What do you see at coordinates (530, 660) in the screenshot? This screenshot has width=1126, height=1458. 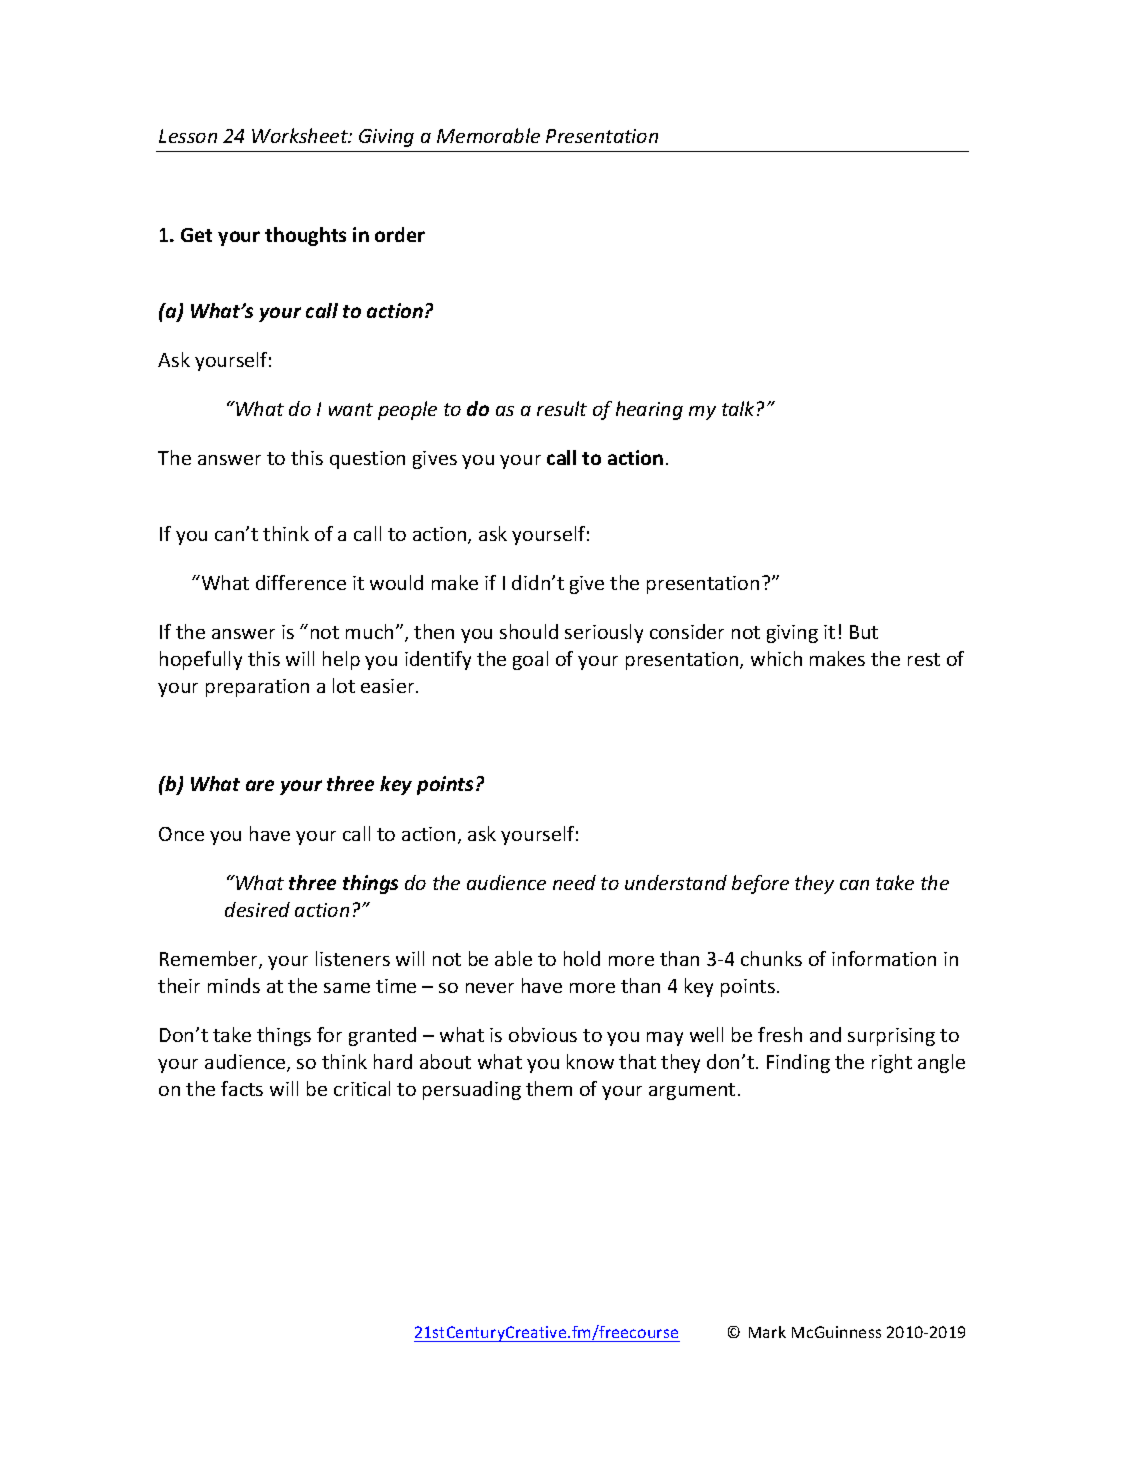 I see `goal` at bounding box center [530, 660].
